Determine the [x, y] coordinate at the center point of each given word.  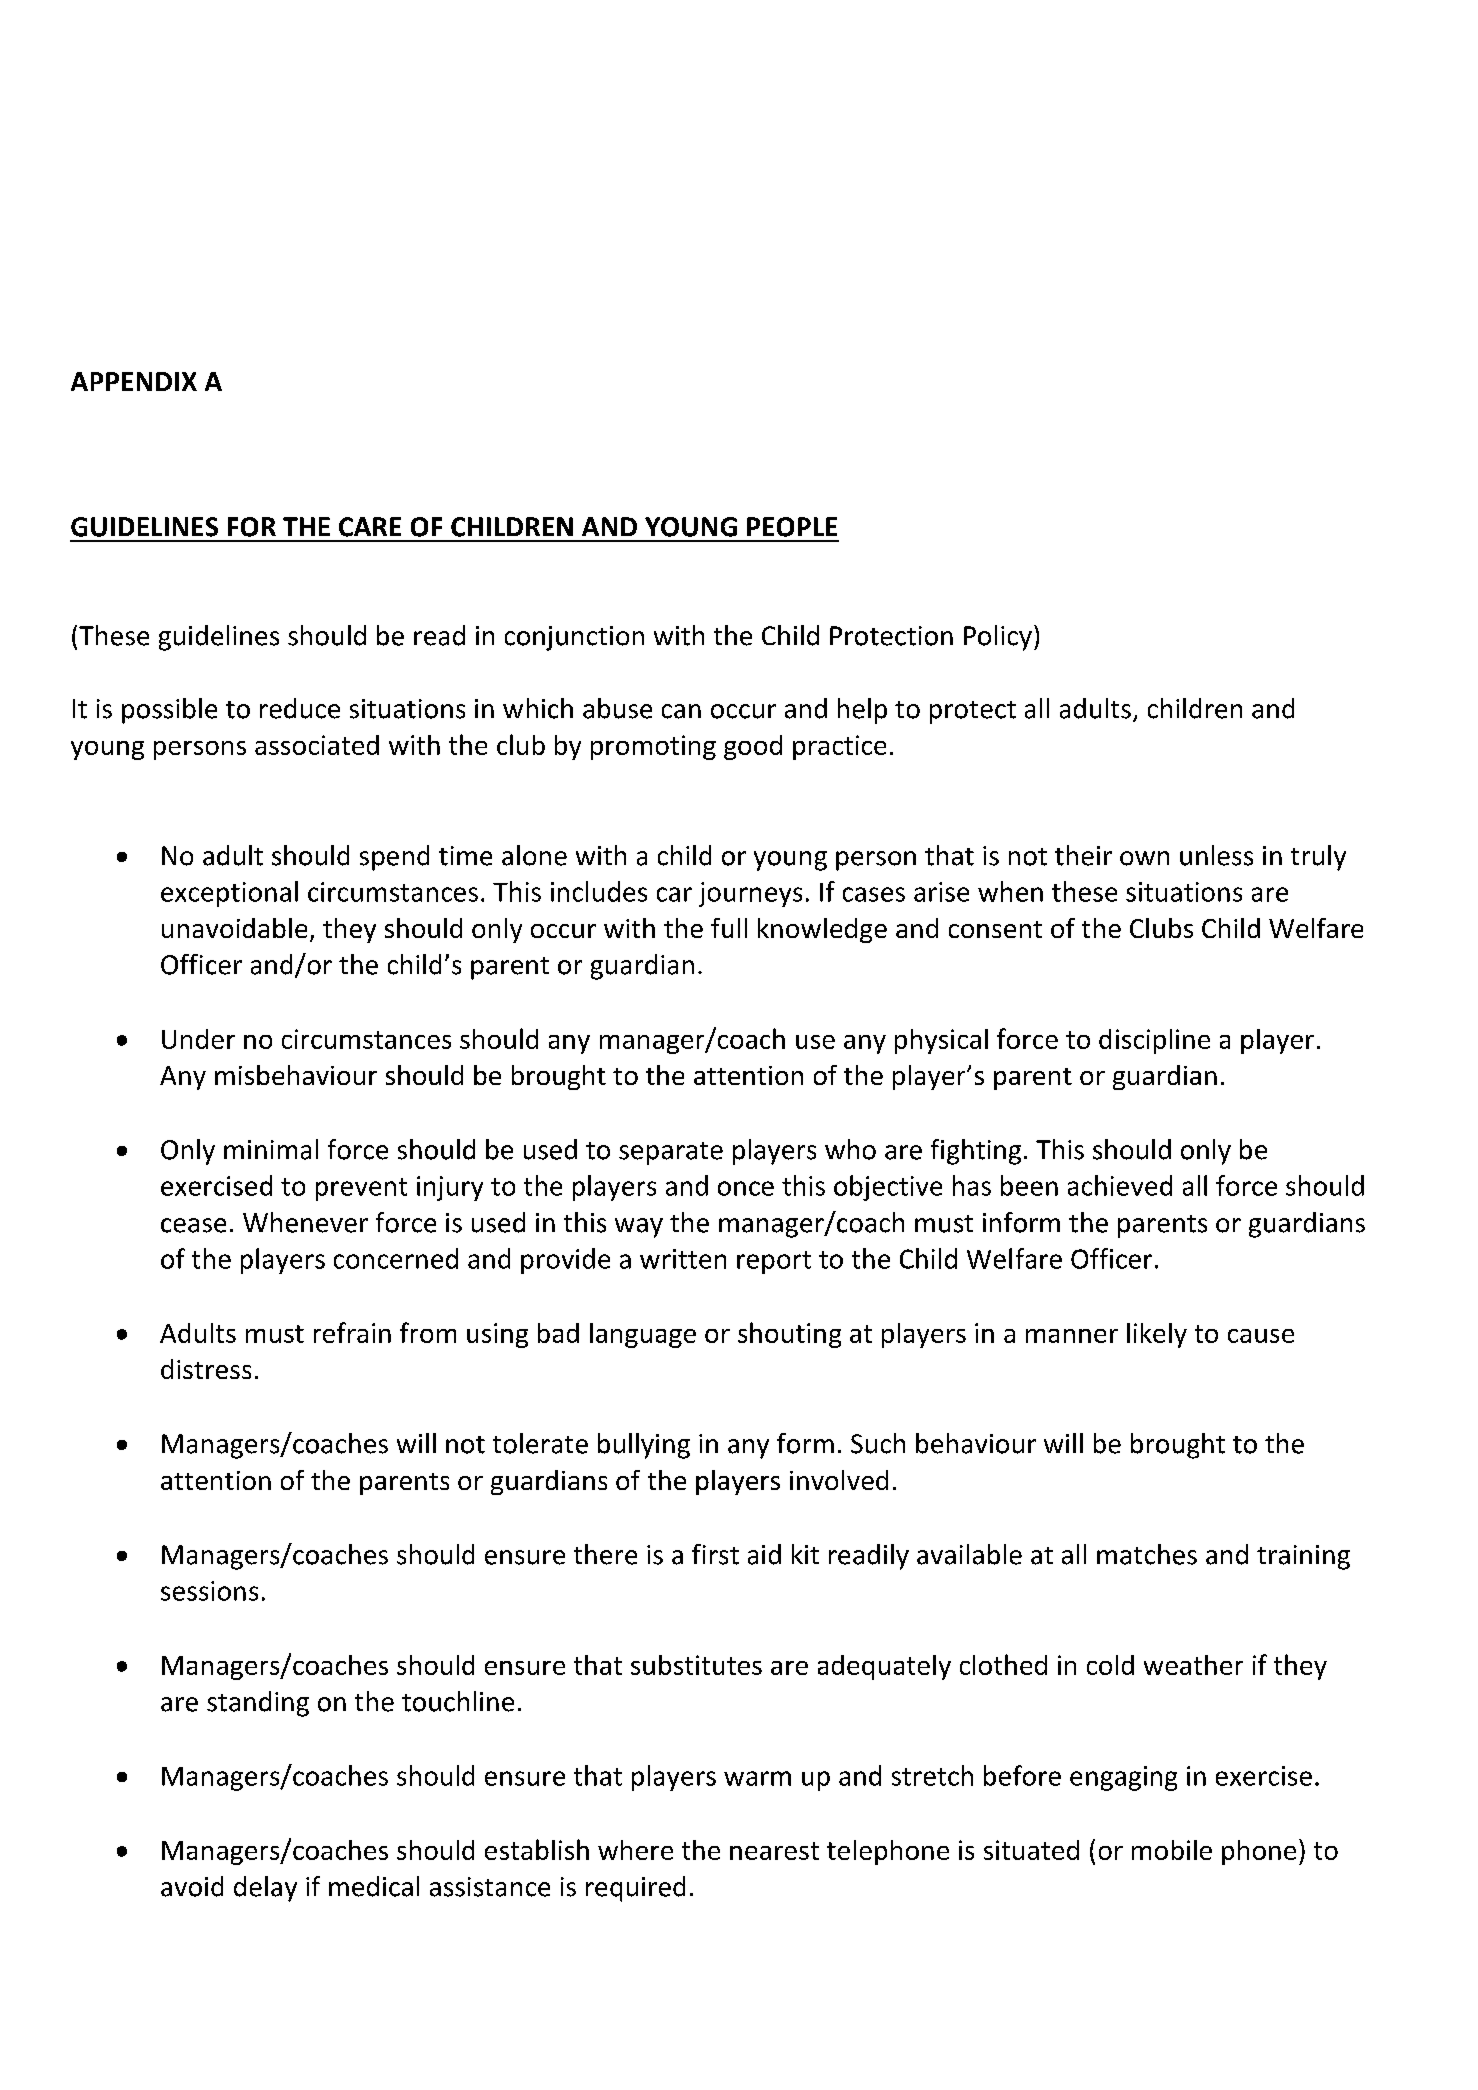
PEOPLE [792, 527]
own [1144, 858]
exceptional [229, 894]
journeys [750, 894]
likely [1157, 1335]
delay [265, 1889]
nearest [774, 1851]
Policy [998, 638]
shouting [789, 1335]
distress [206, 1369]
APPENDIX [134, 381]
